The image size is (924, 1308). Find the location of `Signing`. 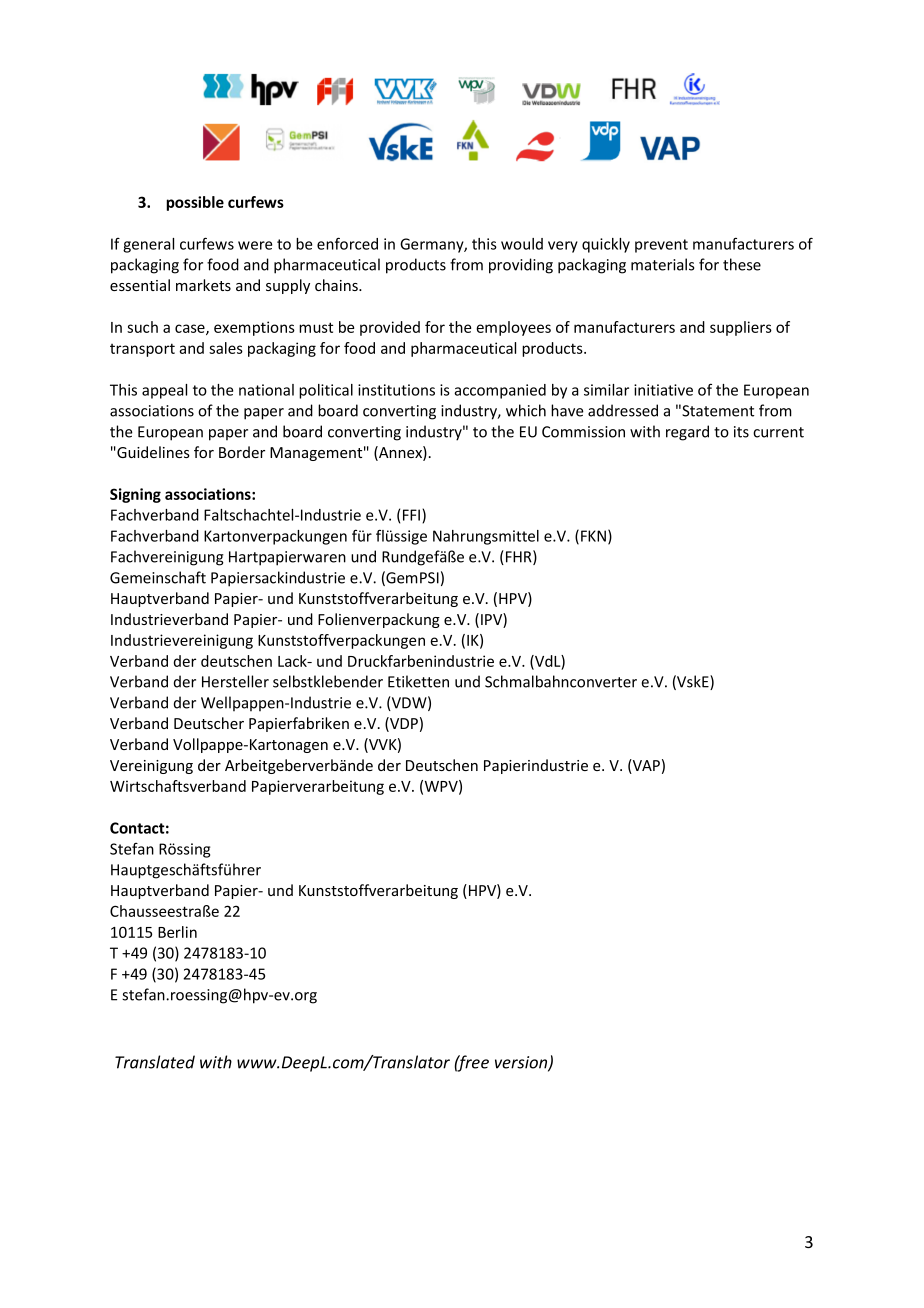

Signing is located at coordinates (135, 495).
